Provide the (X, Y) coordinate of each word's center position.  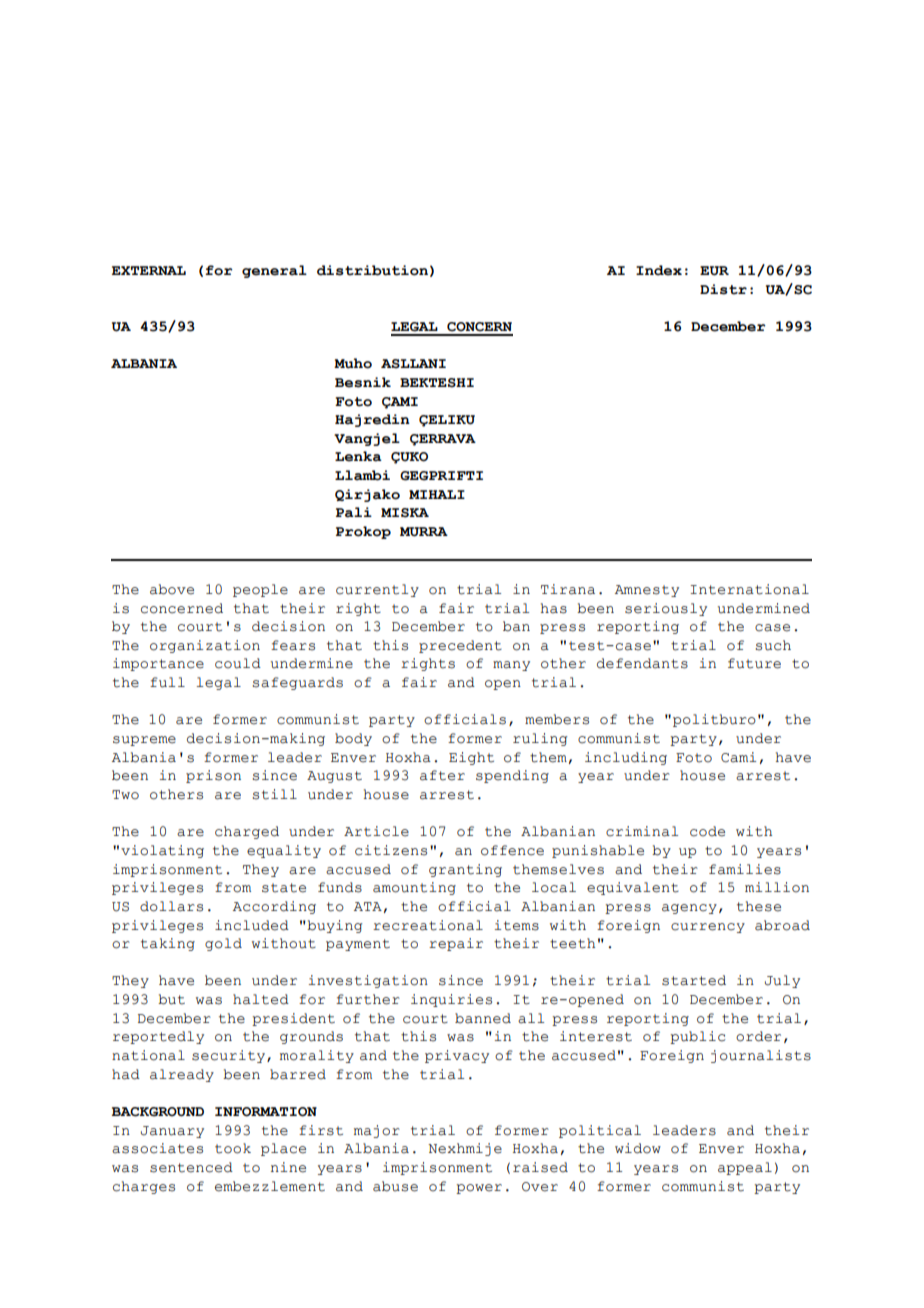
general (274, 271)
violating (162, 851)
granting (465, 870)
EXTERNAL (149, 270)
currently (377, 590)
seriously (666, 609)
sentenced (191, 1167)
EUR (714, 271)
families (745, 869)
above (172, 589)
